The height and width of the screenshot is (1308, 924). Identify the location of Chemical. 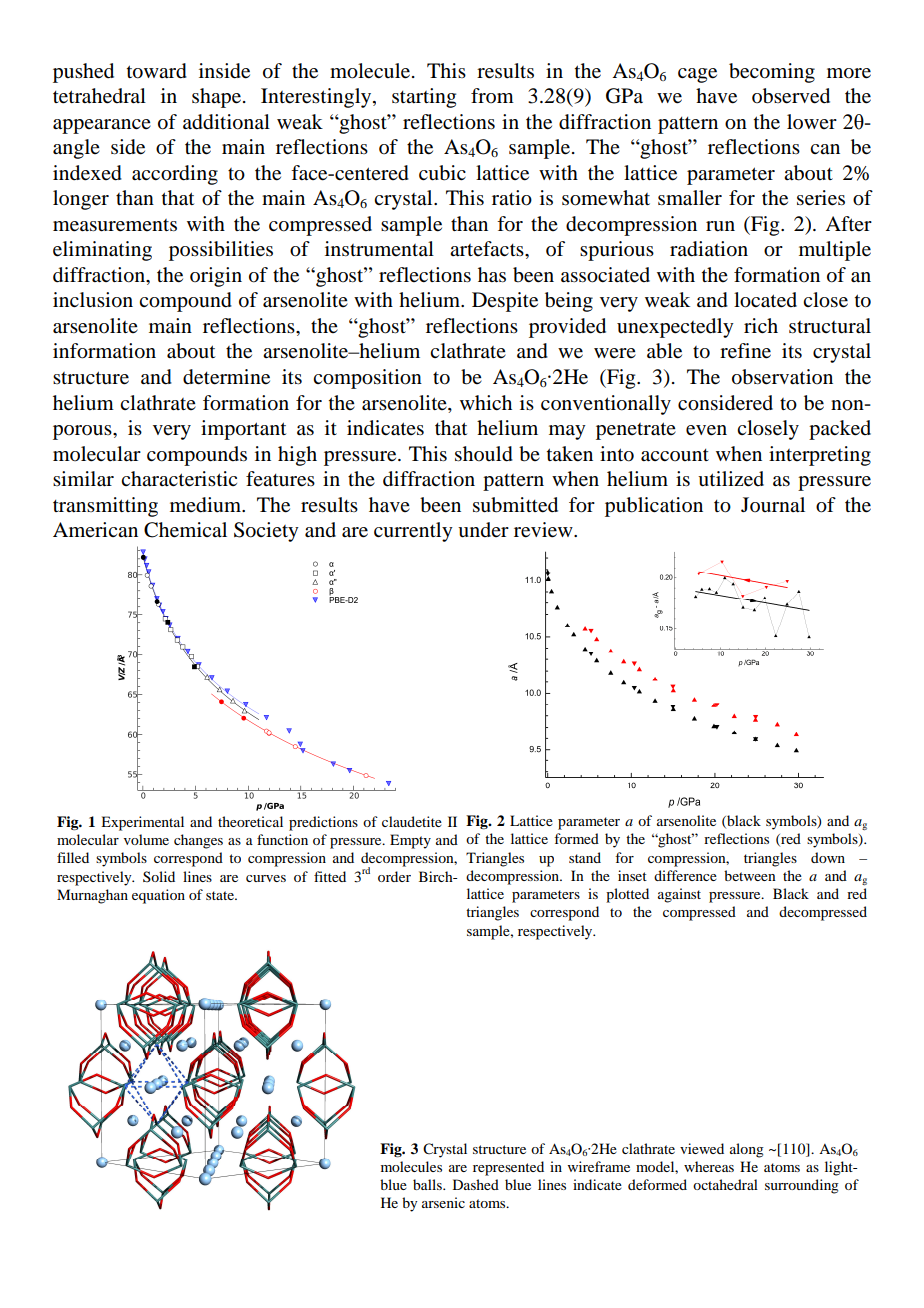
(185, 530).
